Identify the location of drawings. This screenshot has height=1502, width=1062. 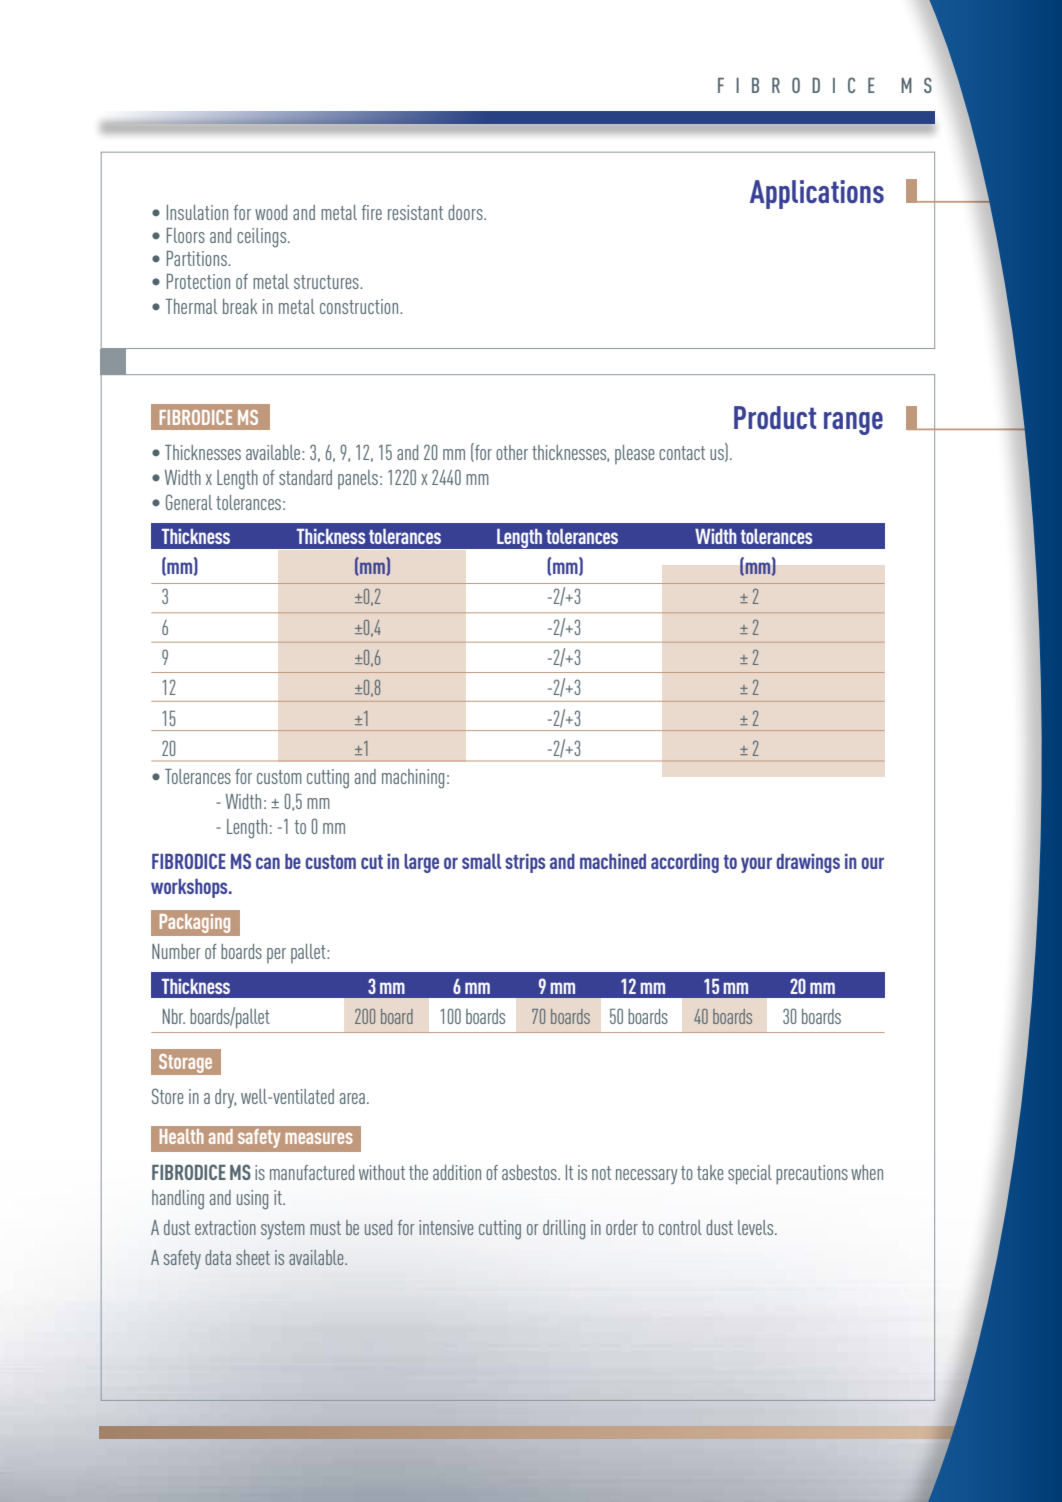
(808, 863).
